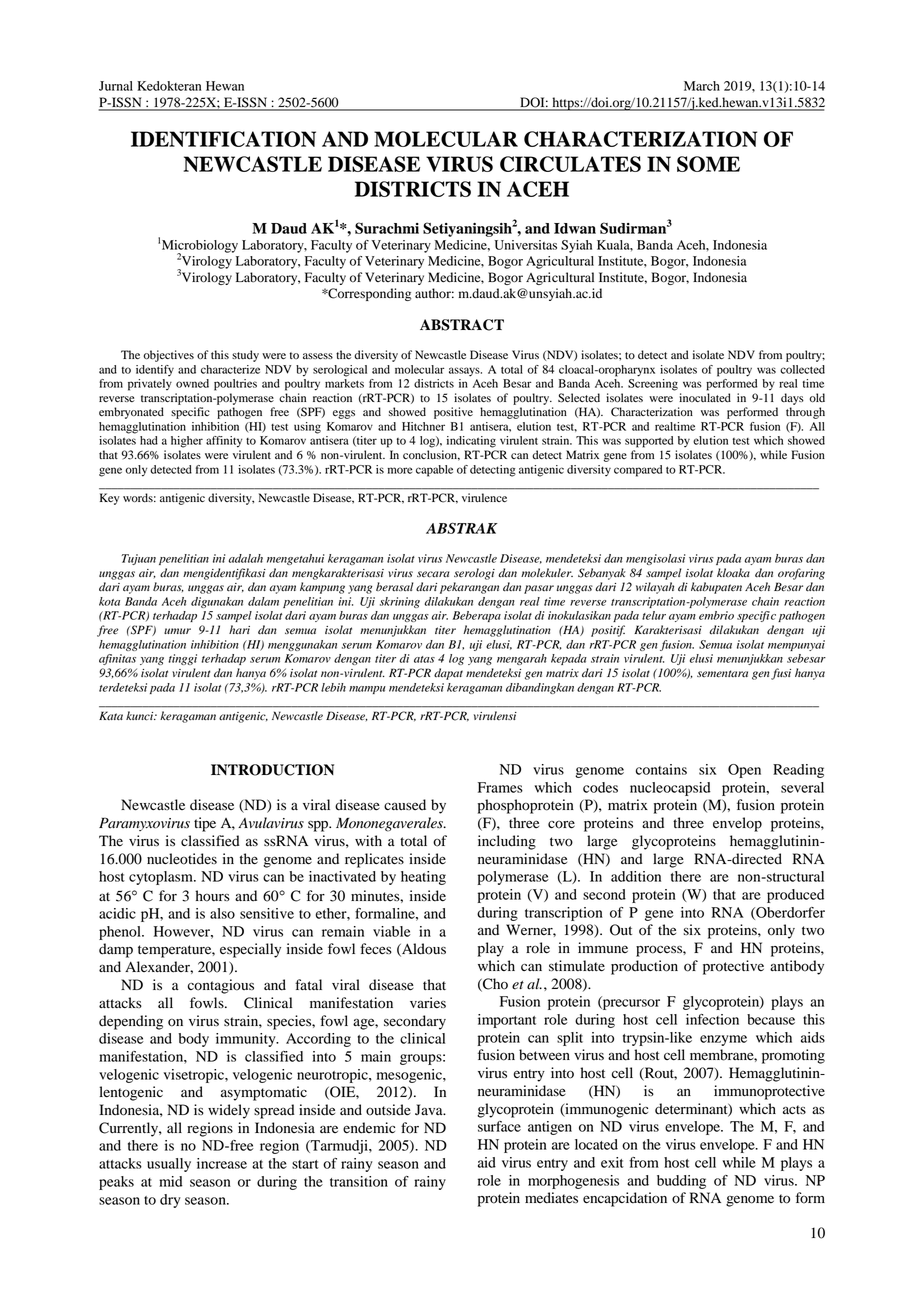 The image size is (924, 1308). Describe the element at coordinates (499, 1126) in the image. I see `surface` at that location.
